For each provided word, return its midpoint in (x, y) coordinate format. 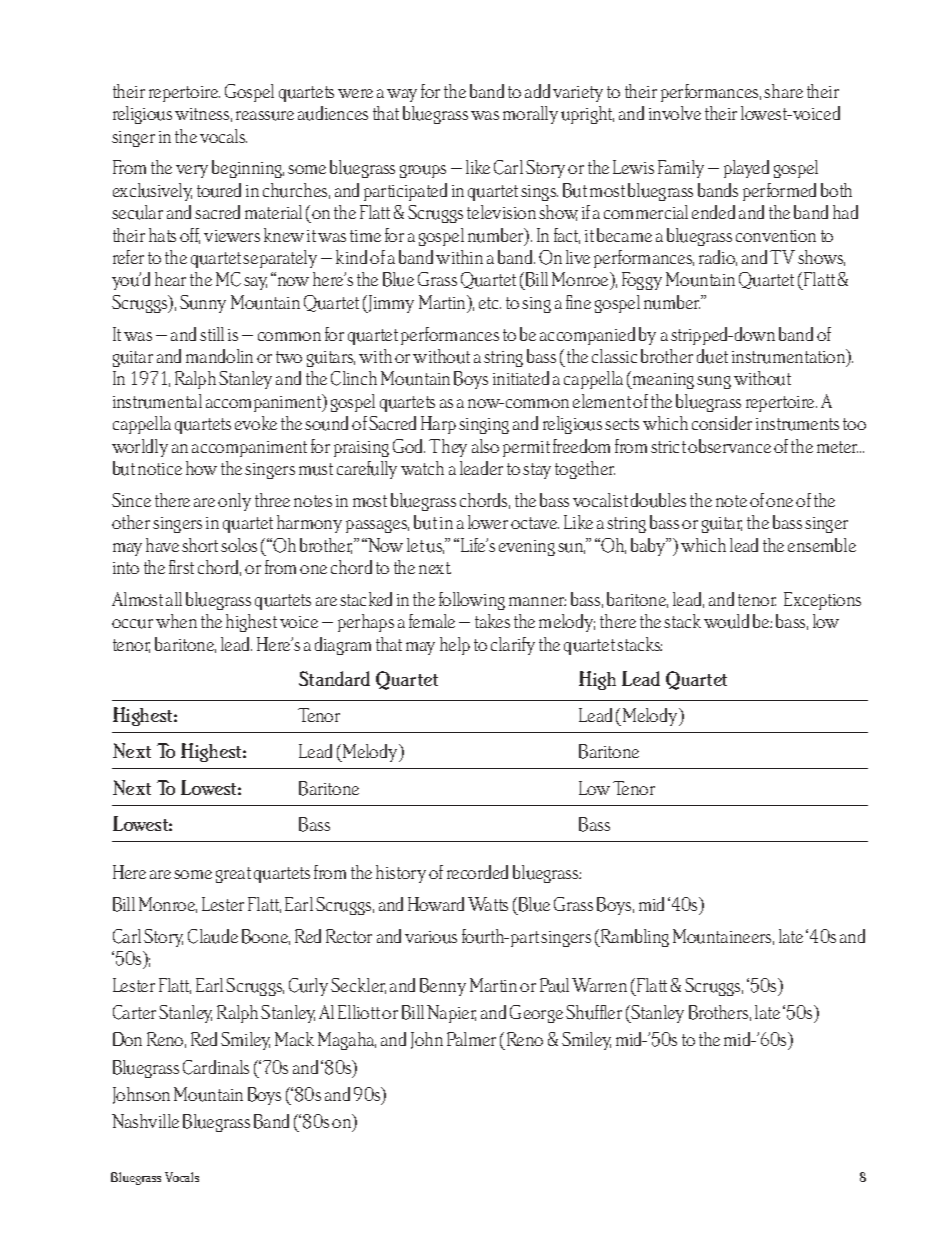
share (783, 91)
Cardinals (216, 1067)
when (176, 621)
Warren (599, 985)
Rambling (634, 938)
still (212, 334)
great (233, 875)
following (472, 601)
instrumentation (790, 357)
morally (530, 115)
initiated (521, 378)
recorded (477, 872)
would (726, 621)
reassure (265, 116)
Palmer (471, 1039)
